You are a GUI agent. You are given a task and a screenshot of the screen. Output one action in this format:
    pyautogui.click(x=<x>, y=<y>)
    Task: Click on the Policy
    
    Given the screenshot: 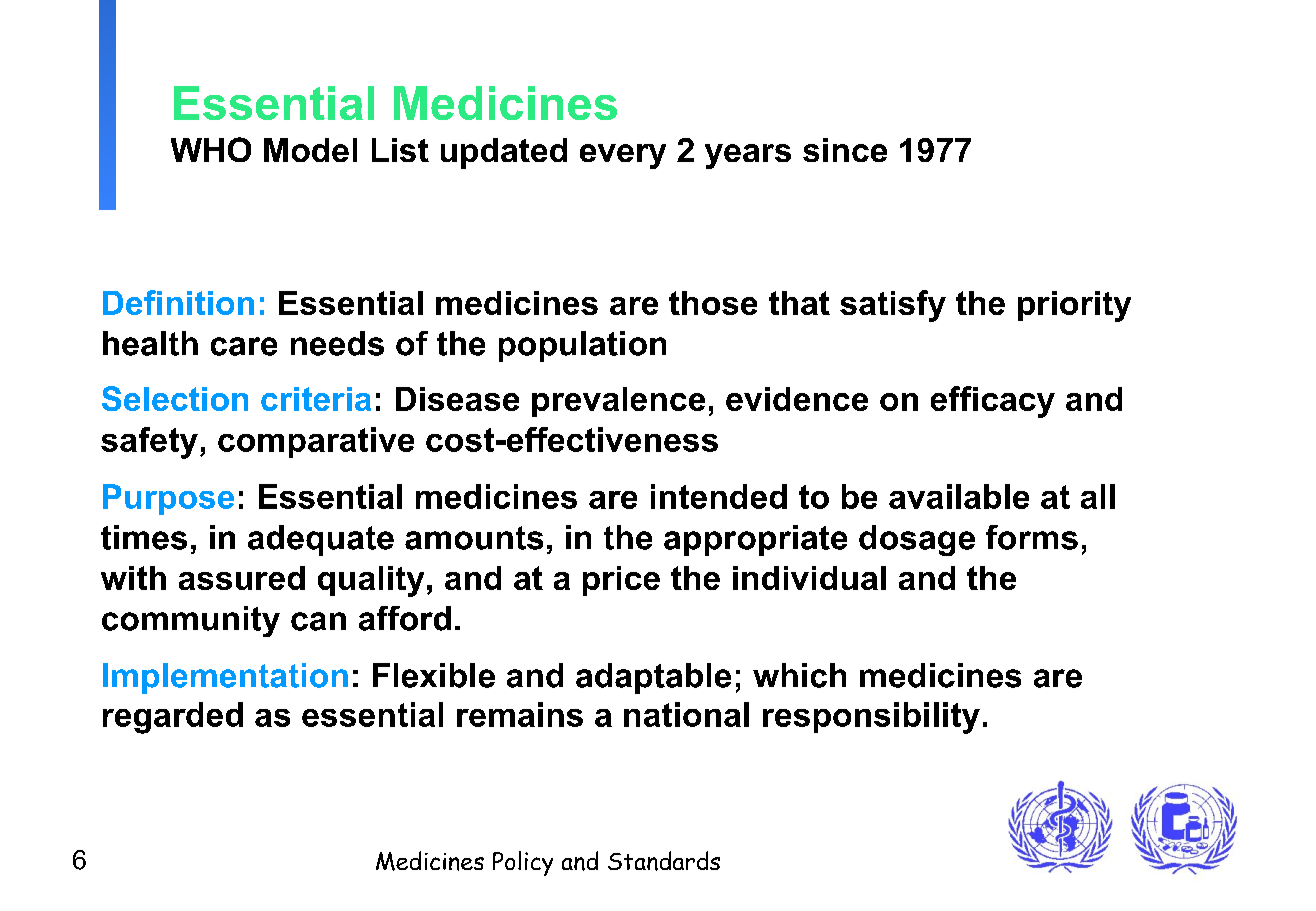 What is the action you would take?
    pyautogui.click(x=523, y=863)
